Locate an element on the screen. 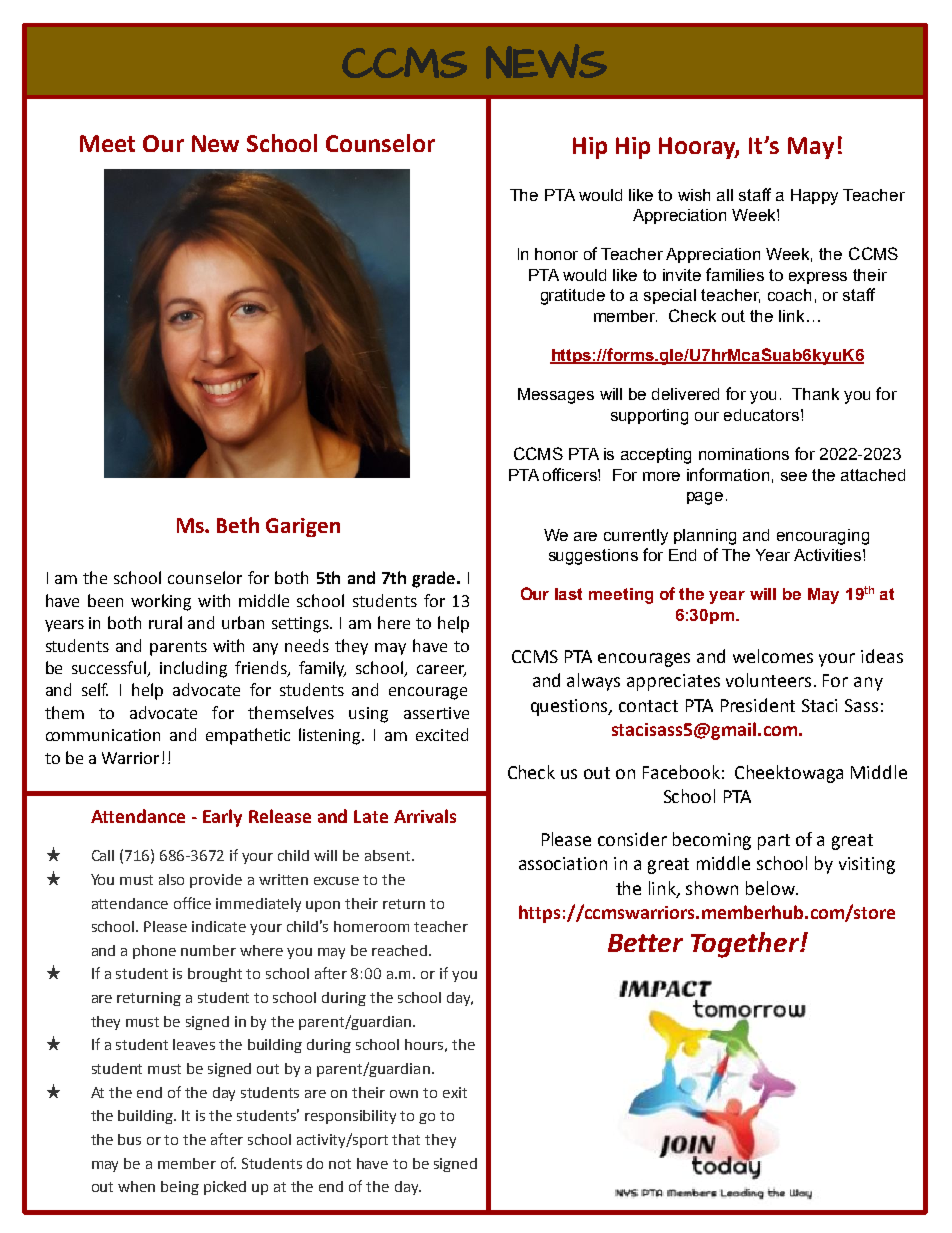  Happy is located at coordinates (814, 197).
